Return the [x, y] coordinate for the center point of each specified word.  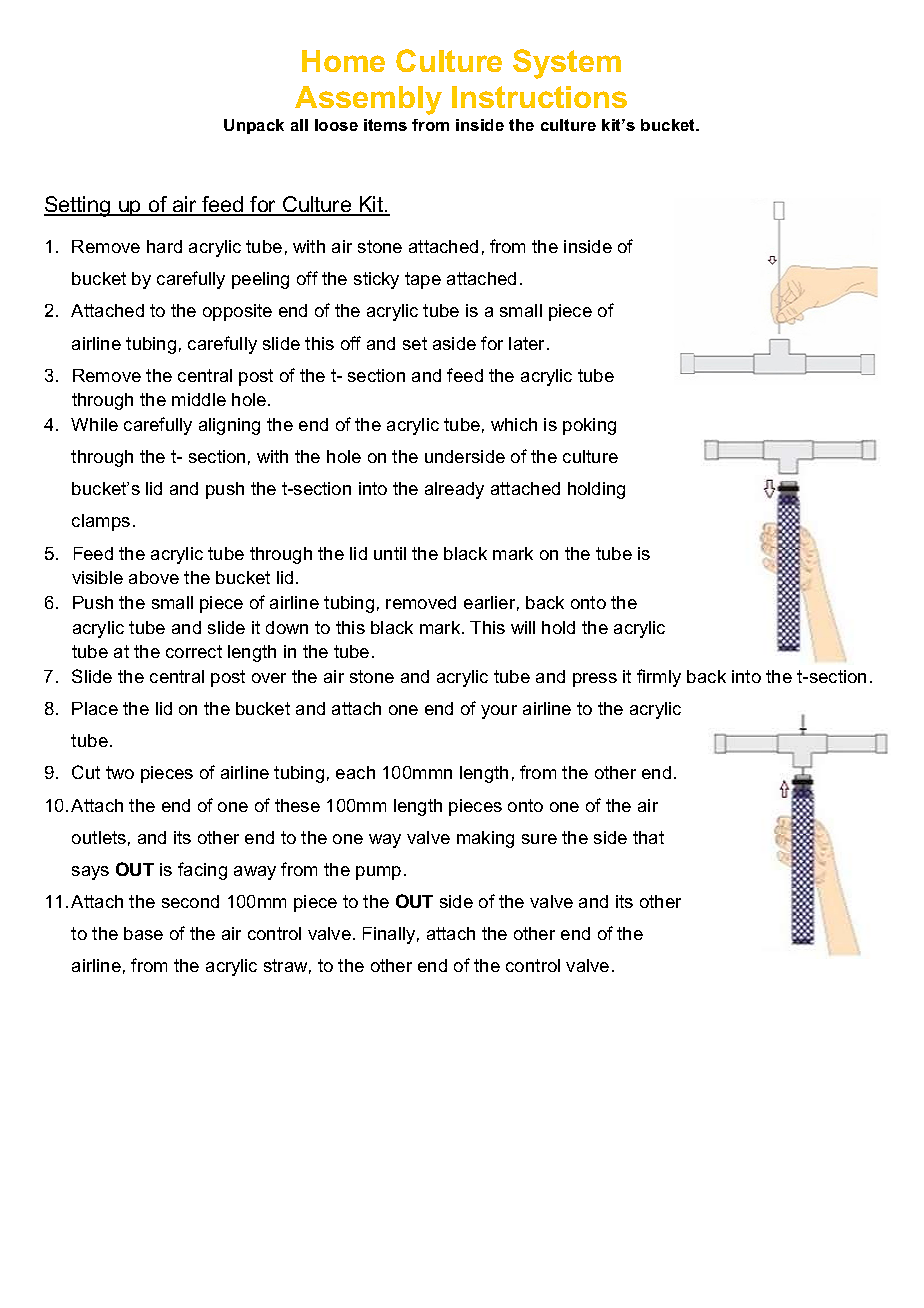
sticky [376, 280]
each [355, 772]
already [454, 490]
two [120, 772]
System [567, 64]
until [390, 553]
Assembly [368, 100]
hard [164, 246]
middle [199, 399]
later [528, 343]
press [595, 680]
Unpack [254, 126]
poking [589, 426]
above [154, 577]
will [523, 627]
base [143, 933]
